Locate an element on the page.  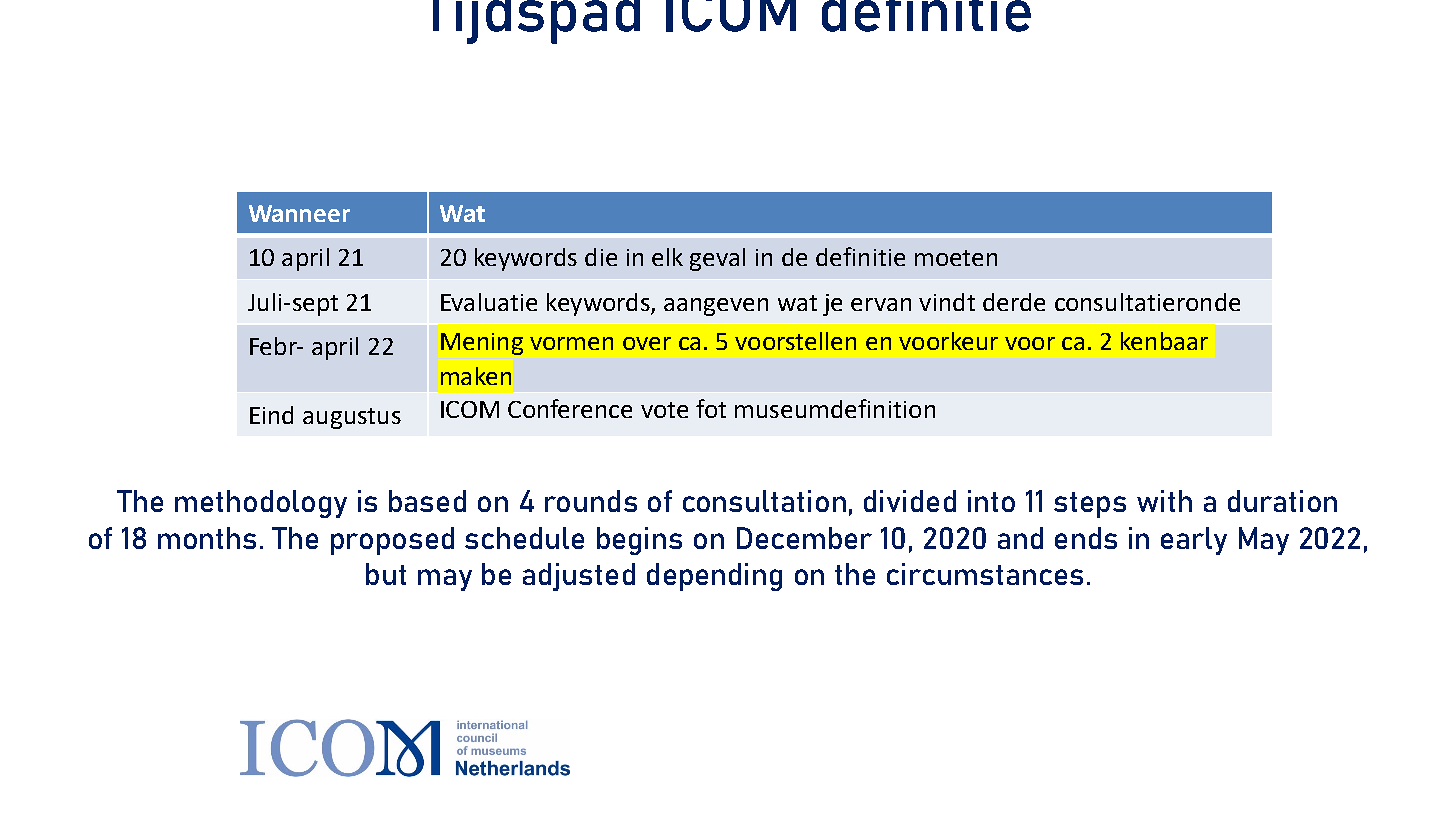
vote is located at coordinates (664, 410).
